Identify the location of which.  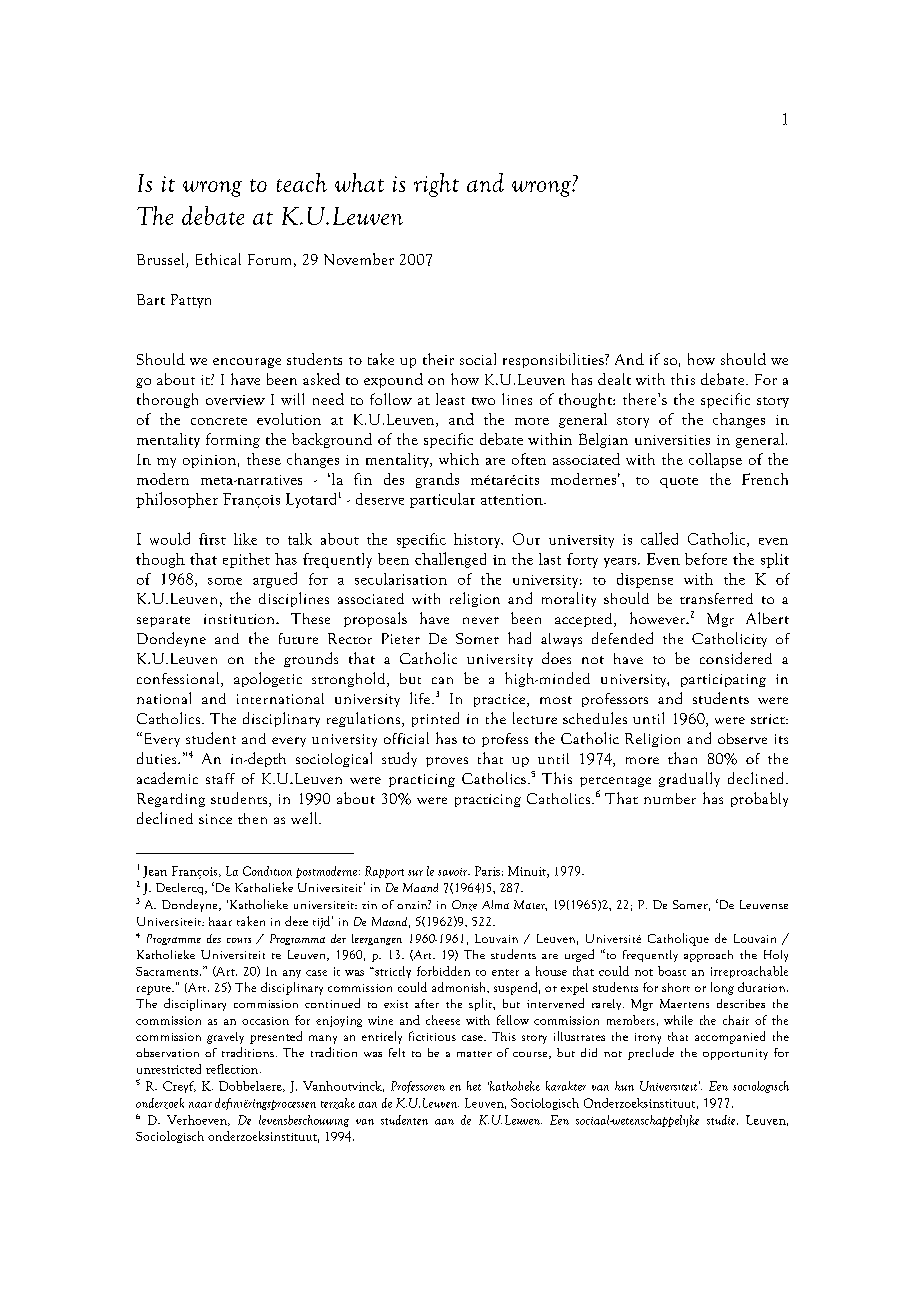
(459, 459).
